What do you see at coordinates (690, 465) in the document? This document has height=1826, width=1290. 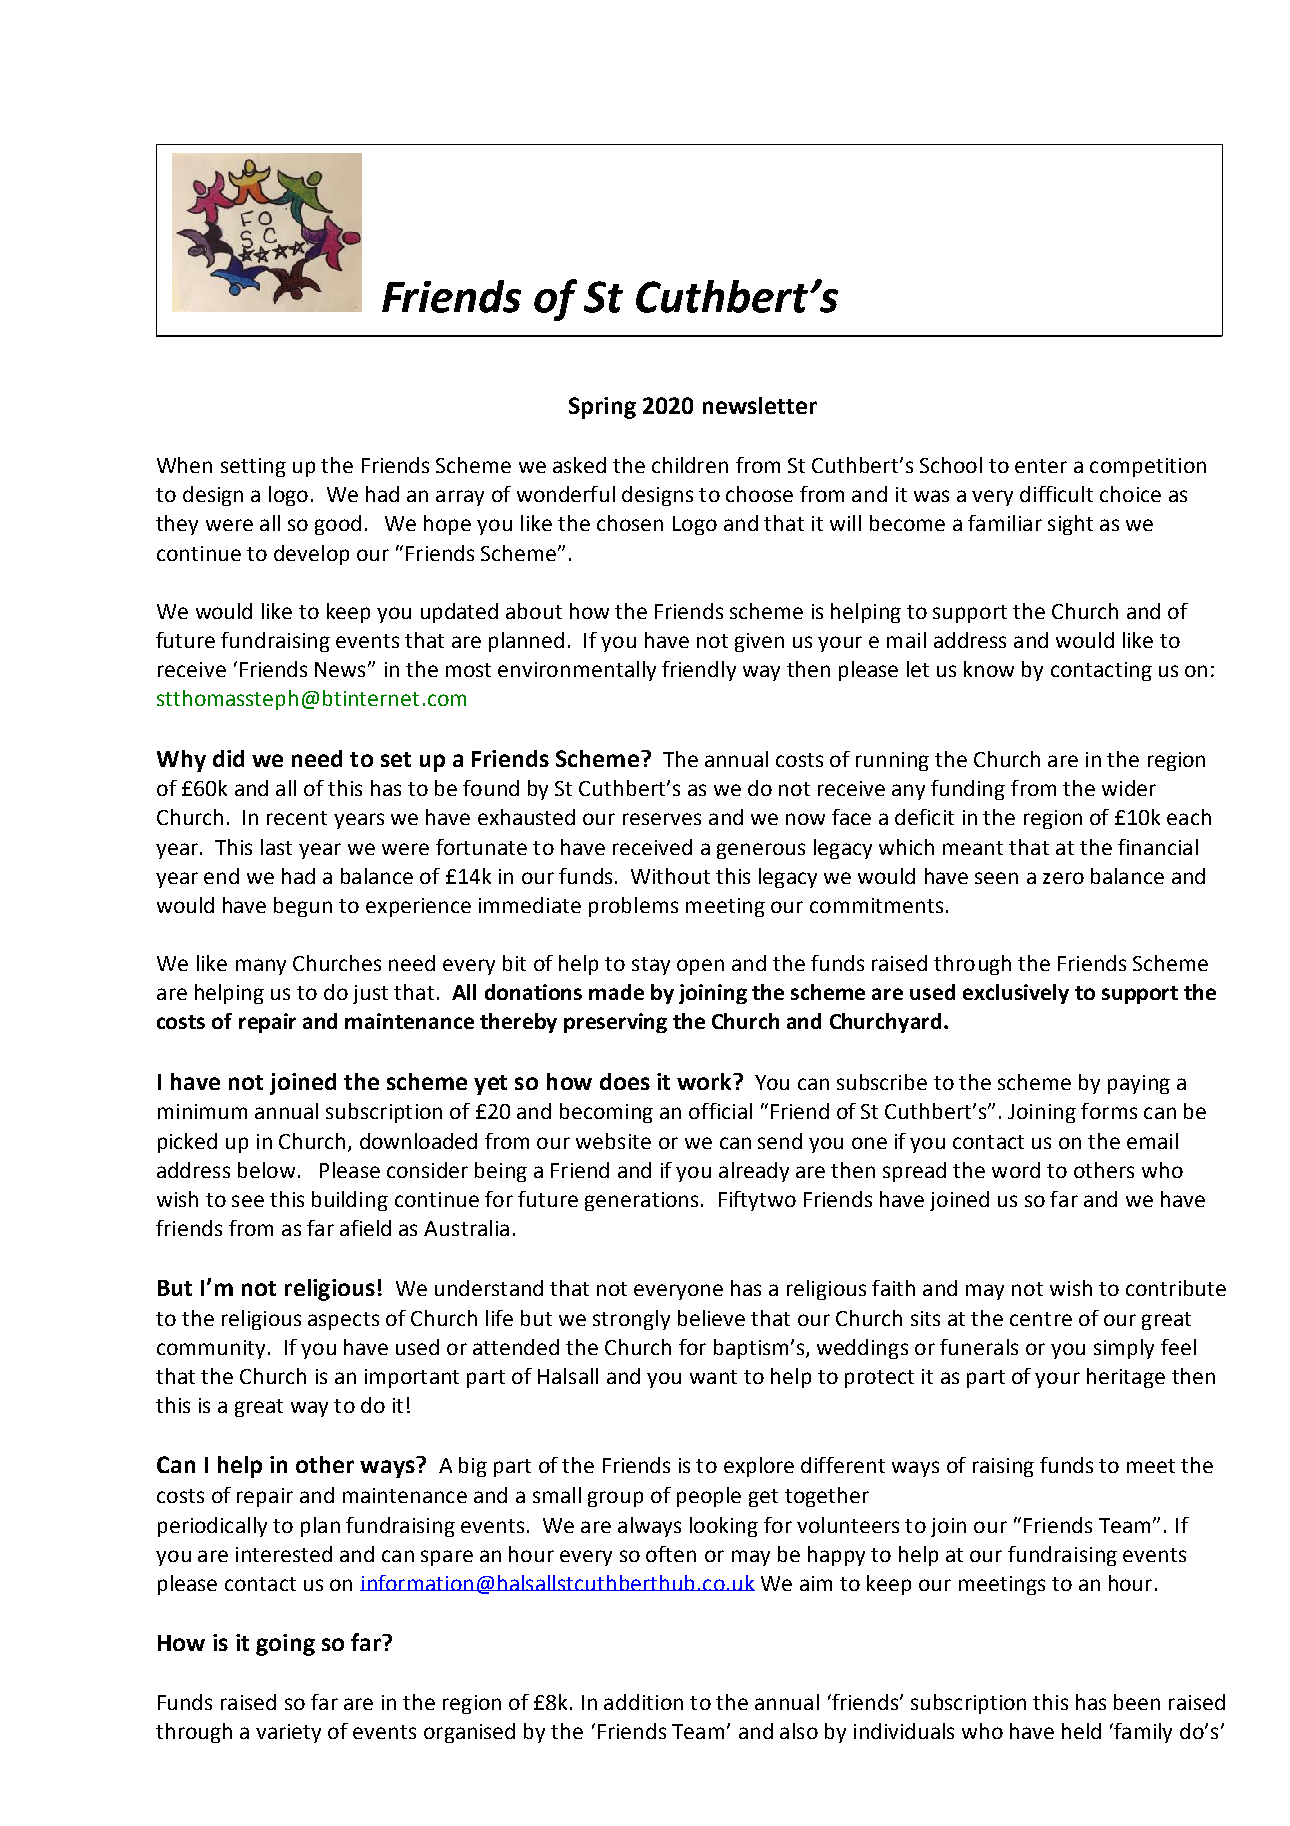 I see `children` at bounding box center [690, 465].
